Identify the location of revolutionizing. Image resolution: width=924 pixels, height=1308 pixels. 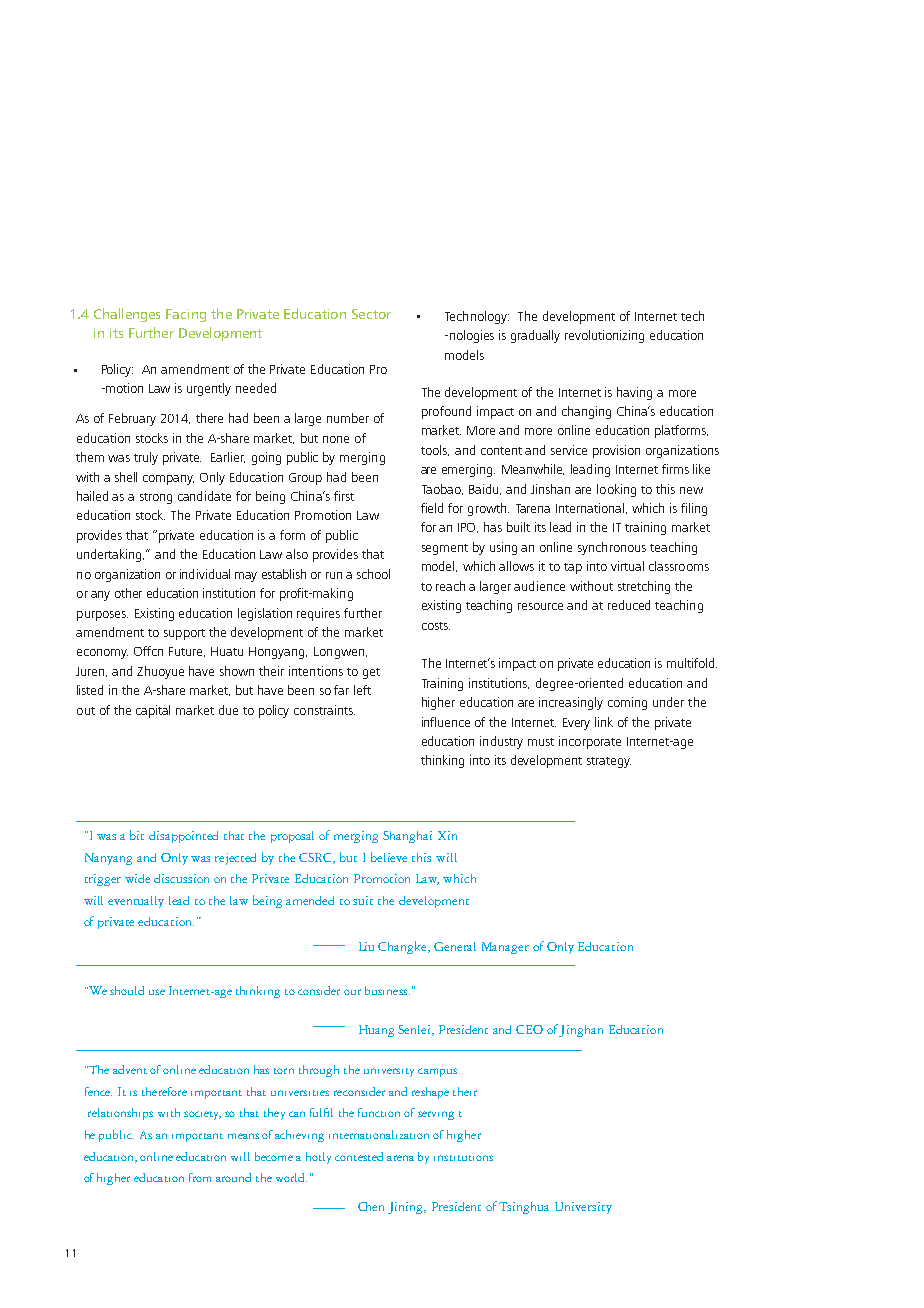
(604, 336).
